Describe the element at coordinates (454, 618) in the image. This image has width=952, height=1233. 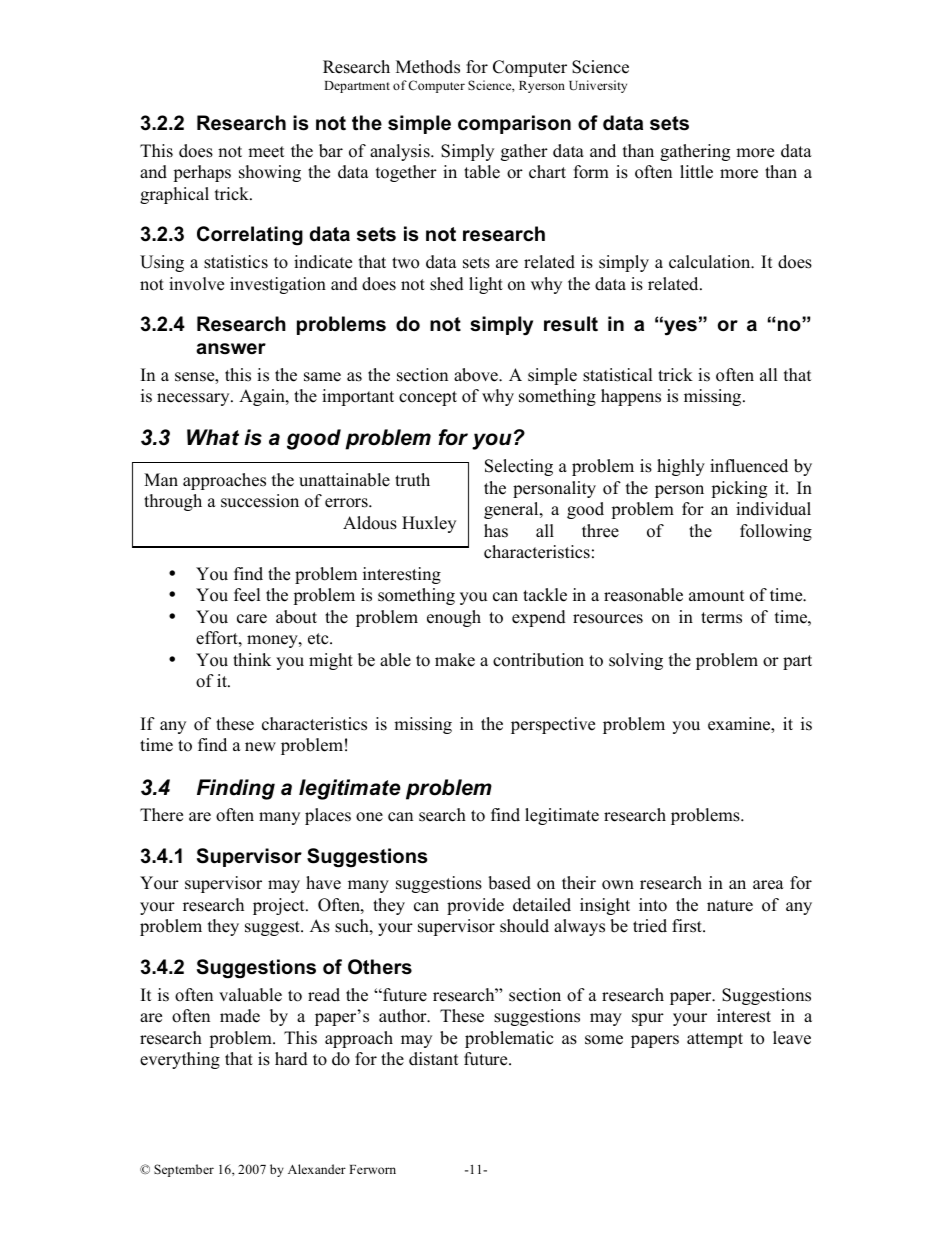
I see `enough` at that location.
